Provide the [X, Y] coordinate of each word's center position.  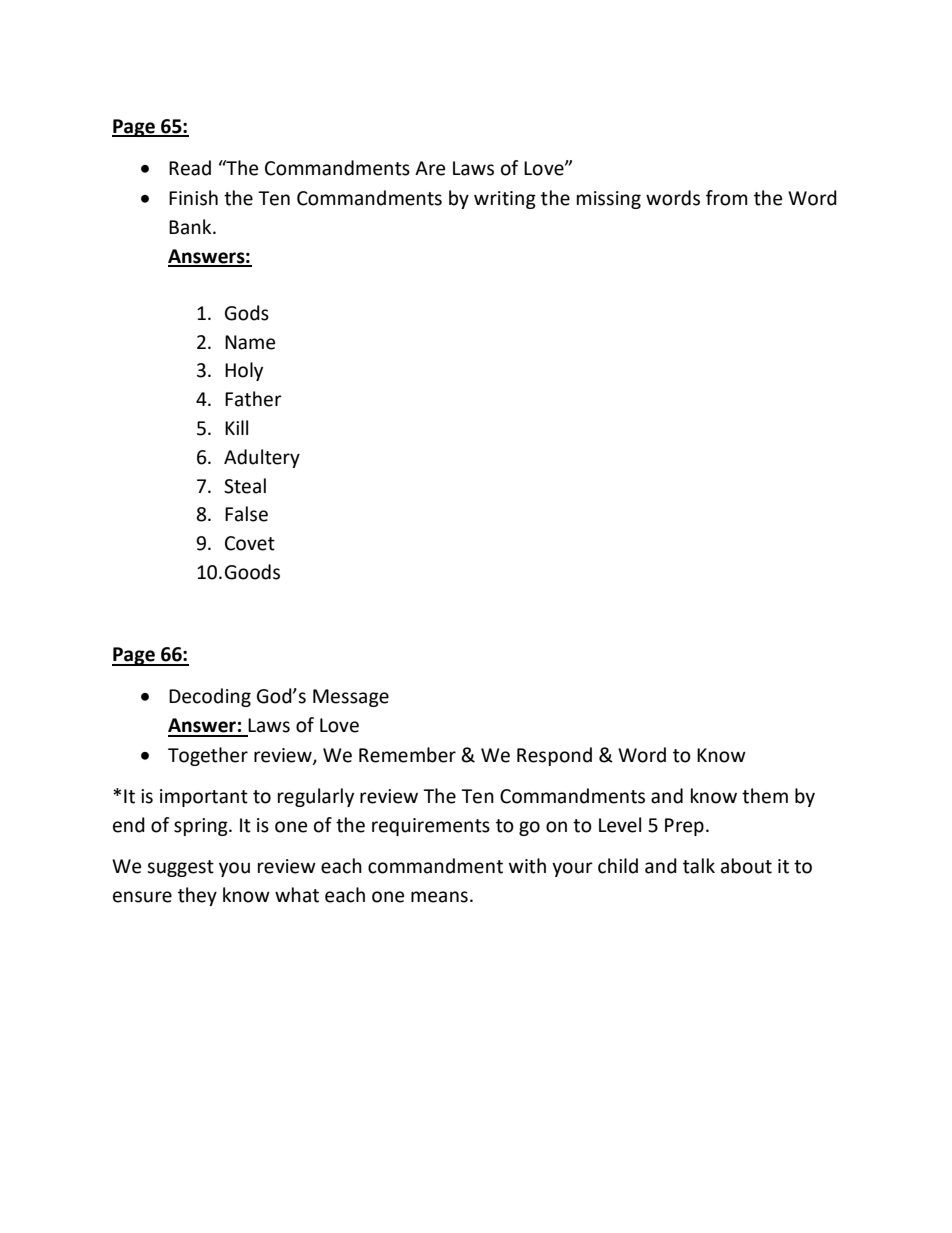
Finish [193, 198]
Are [430, 168]
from [727, 198]
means [439, 897]
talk [699, 866]
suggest [180, 868]
